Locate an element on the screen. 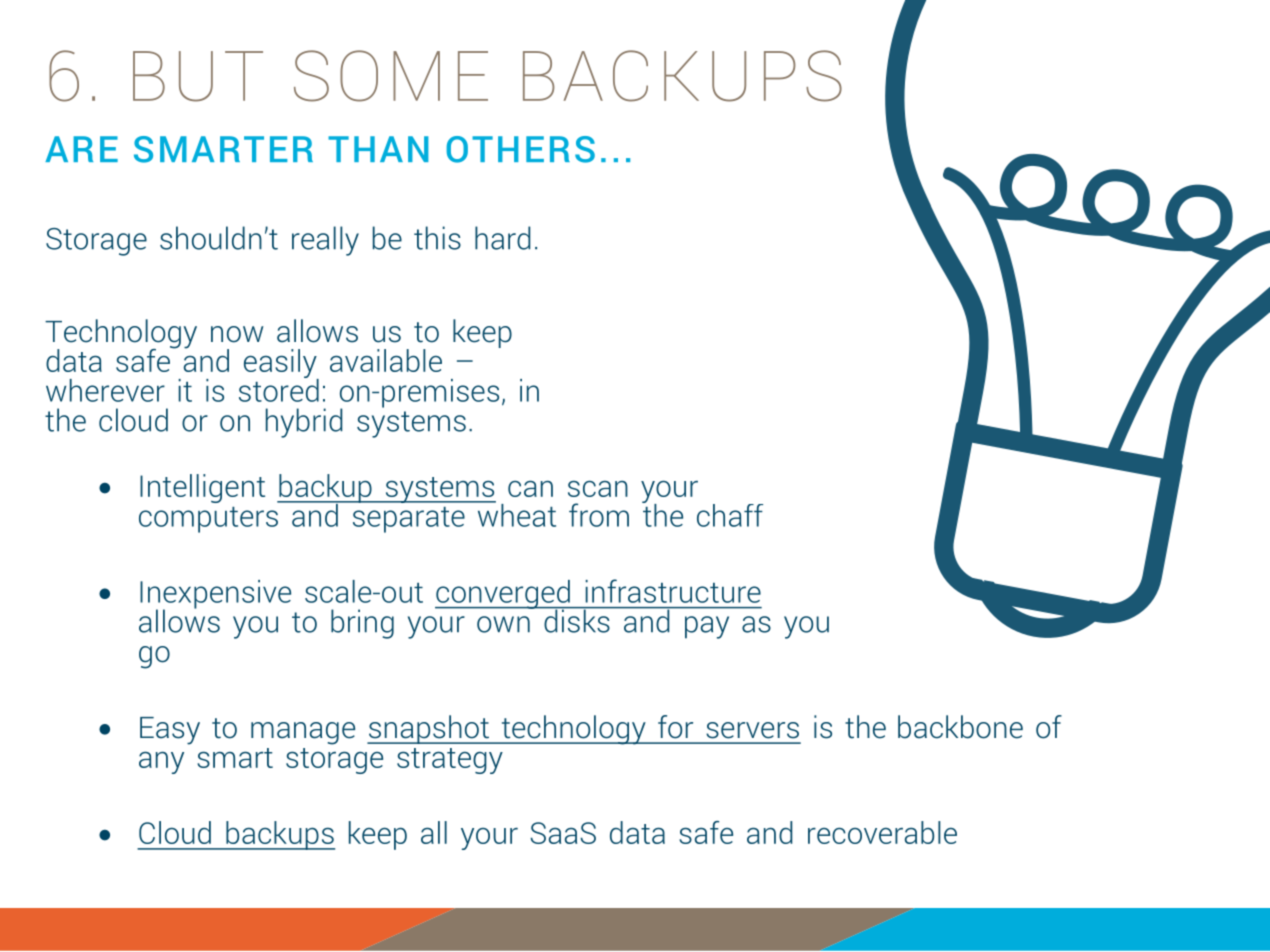  hard is located at coordinates (502, 238).
